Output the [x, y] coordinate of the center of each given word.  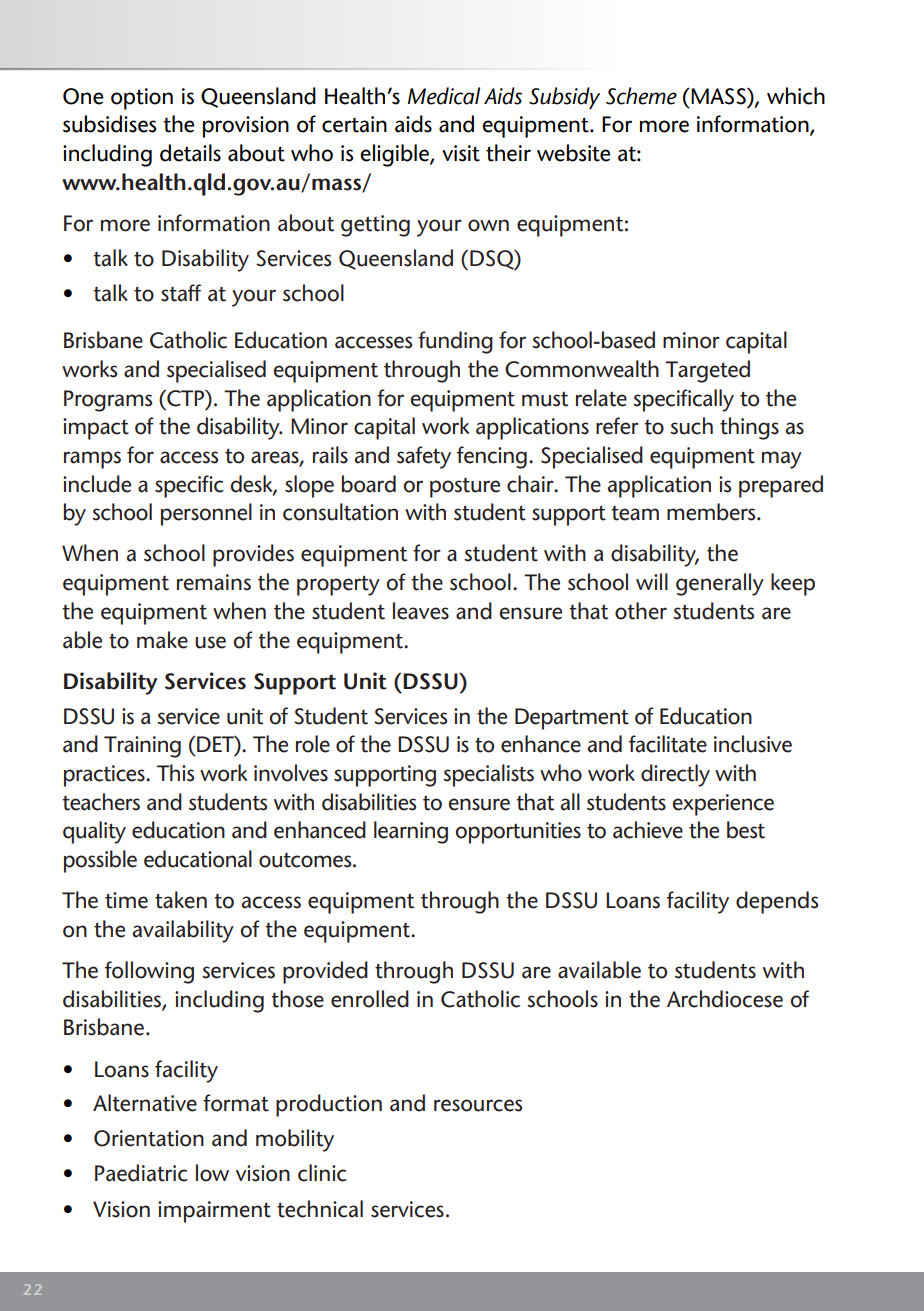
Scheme [641, 96]
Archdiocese [725, 999]
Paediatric [141, 1173]
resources [478, 1105]
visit [461, 153]
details [190, 153]
